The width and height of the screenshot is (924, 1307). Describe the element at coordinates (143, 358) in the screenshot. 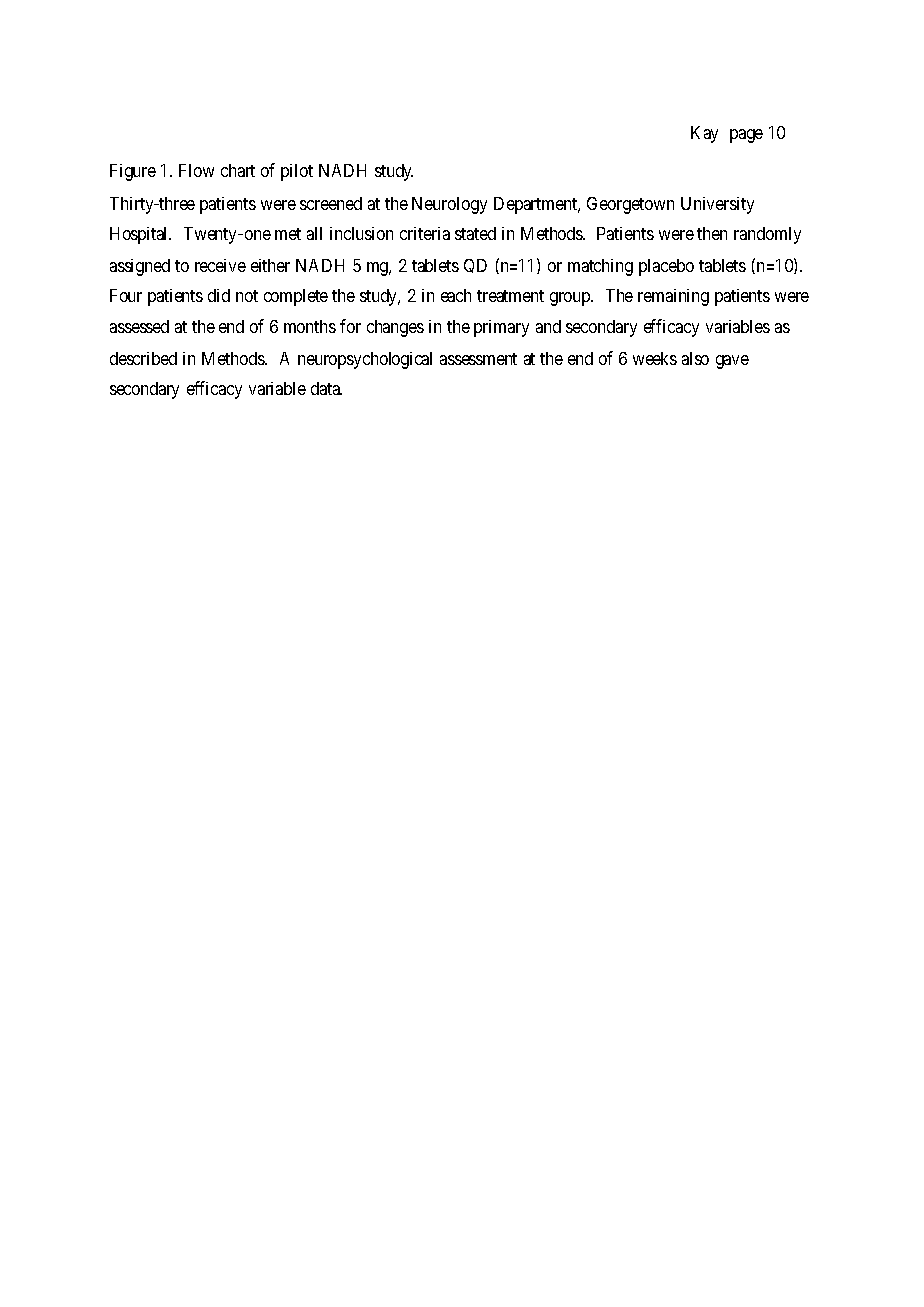

I see `described` at that location.
